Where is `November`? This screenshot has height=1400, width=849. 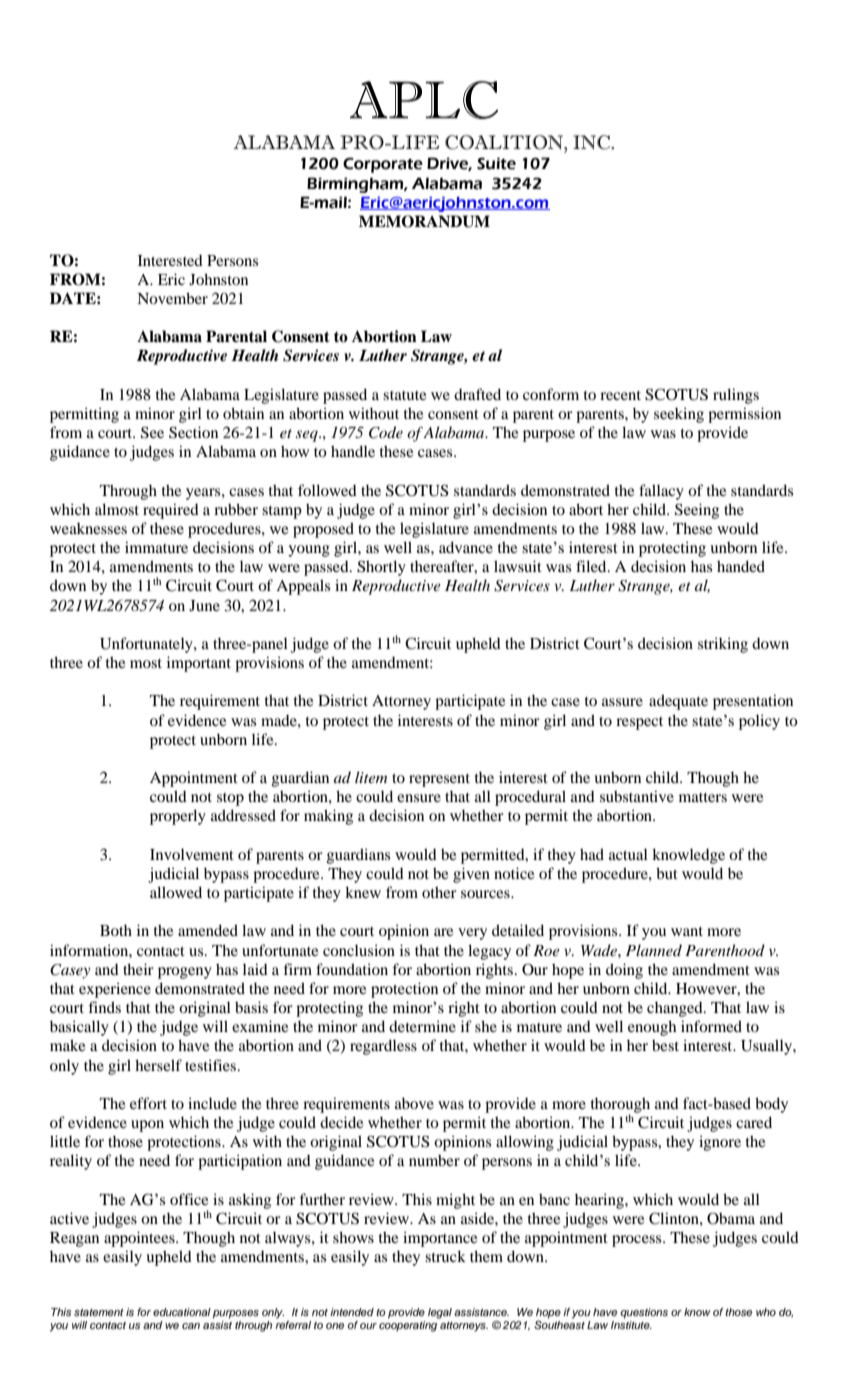 November is located at coordinates (172, 298).
